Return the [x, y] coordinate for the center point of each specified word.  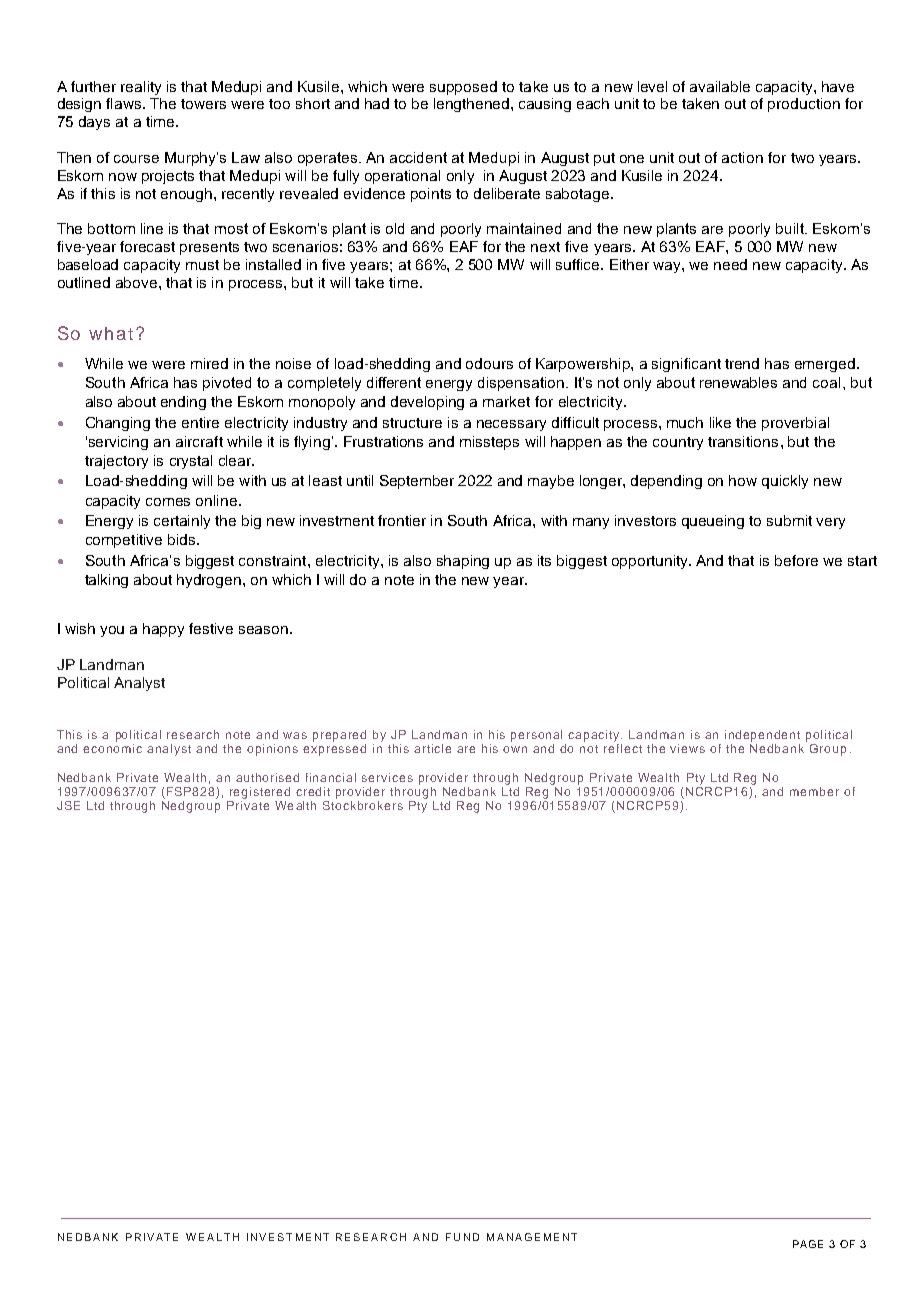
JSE [68, 805]
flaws [125, 103]
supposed [463, 88]
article [432, 748]
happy [163, 630]
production [804, 105]
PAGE [808, 1244]
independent [762, 736]
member [814, 791]
